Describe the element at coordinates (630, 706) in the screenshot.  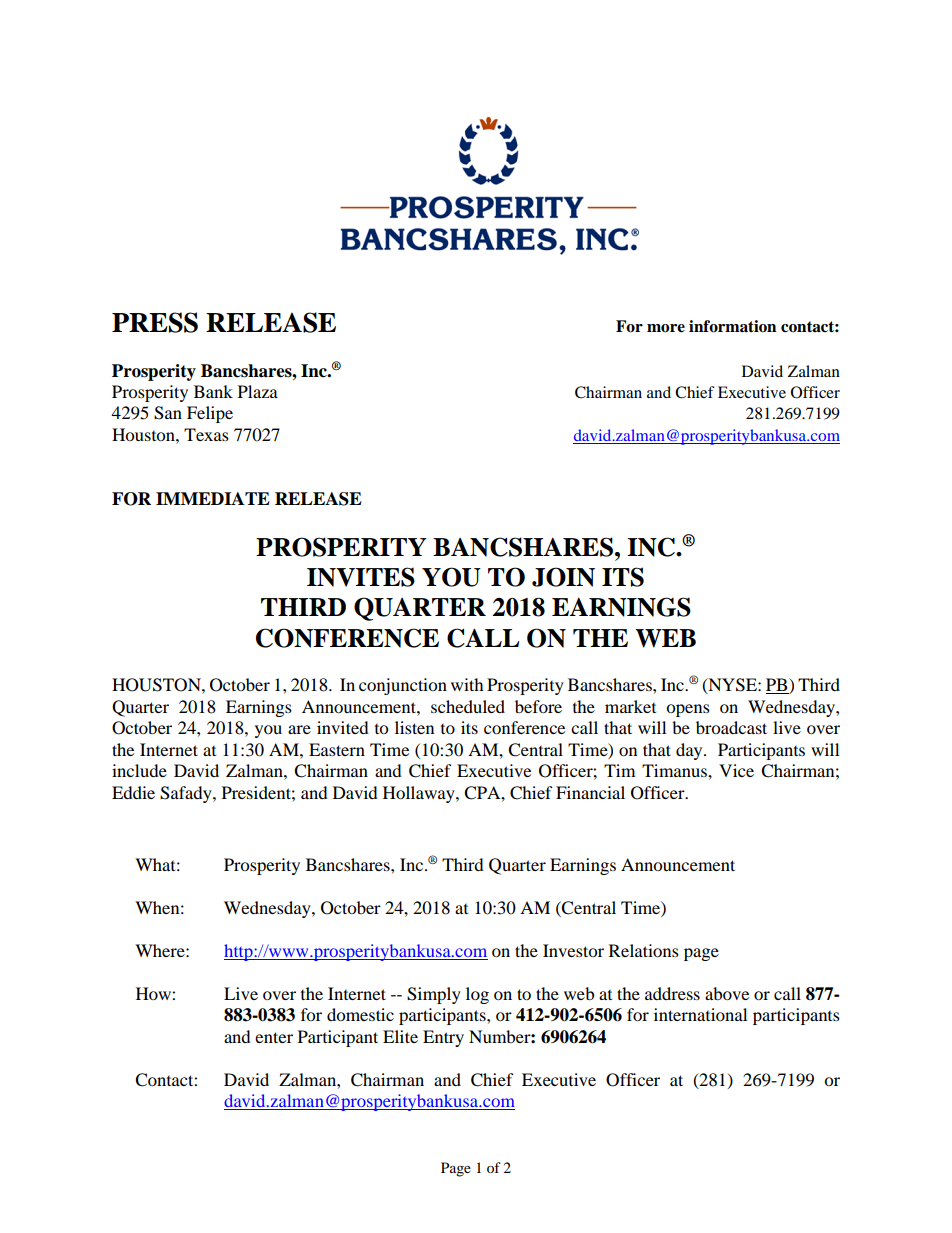
I see `market` at that location.
